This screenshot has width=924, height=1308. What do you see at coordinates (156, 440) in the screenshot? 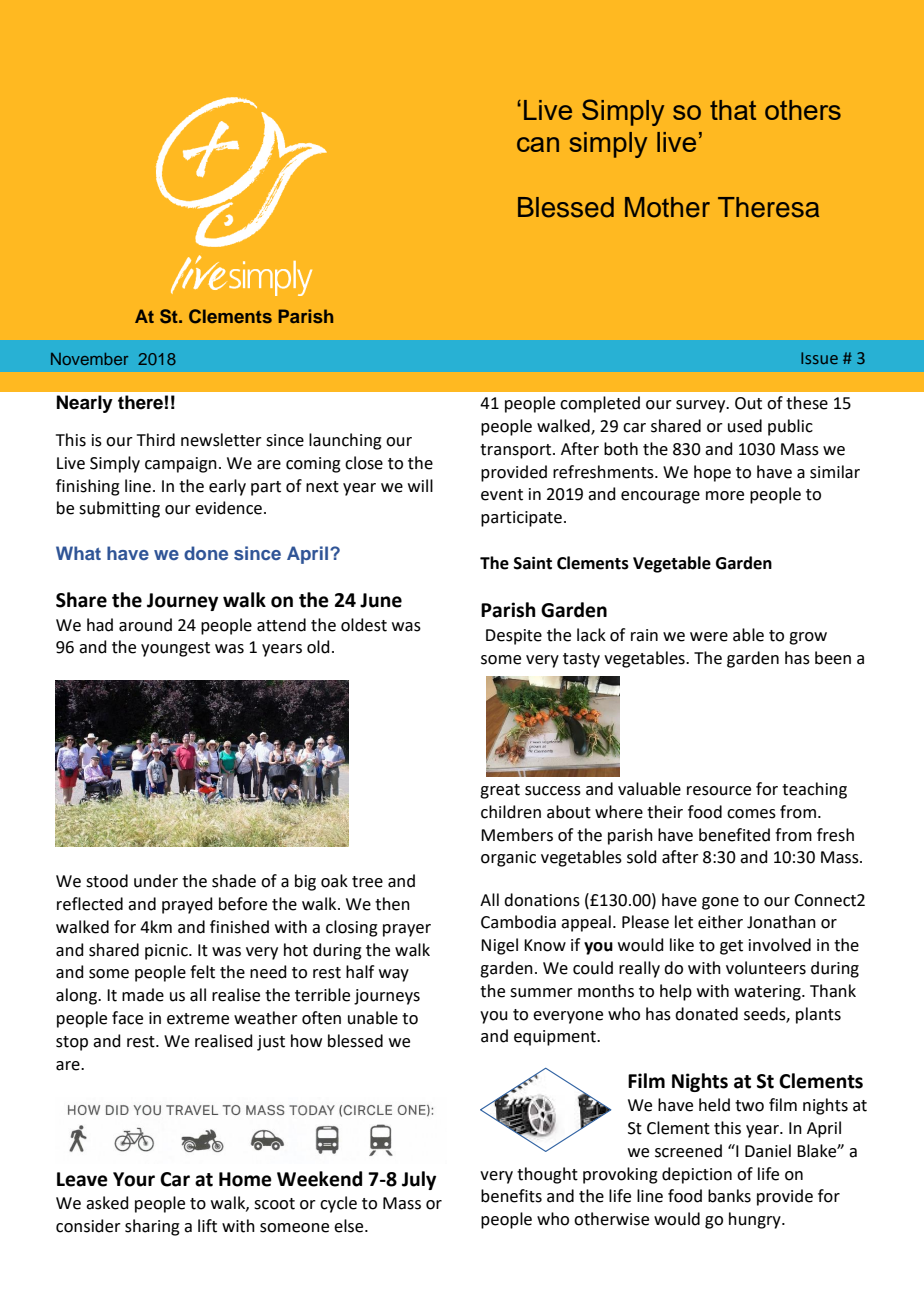
I see `Third` at bounding box center [156, 440].
